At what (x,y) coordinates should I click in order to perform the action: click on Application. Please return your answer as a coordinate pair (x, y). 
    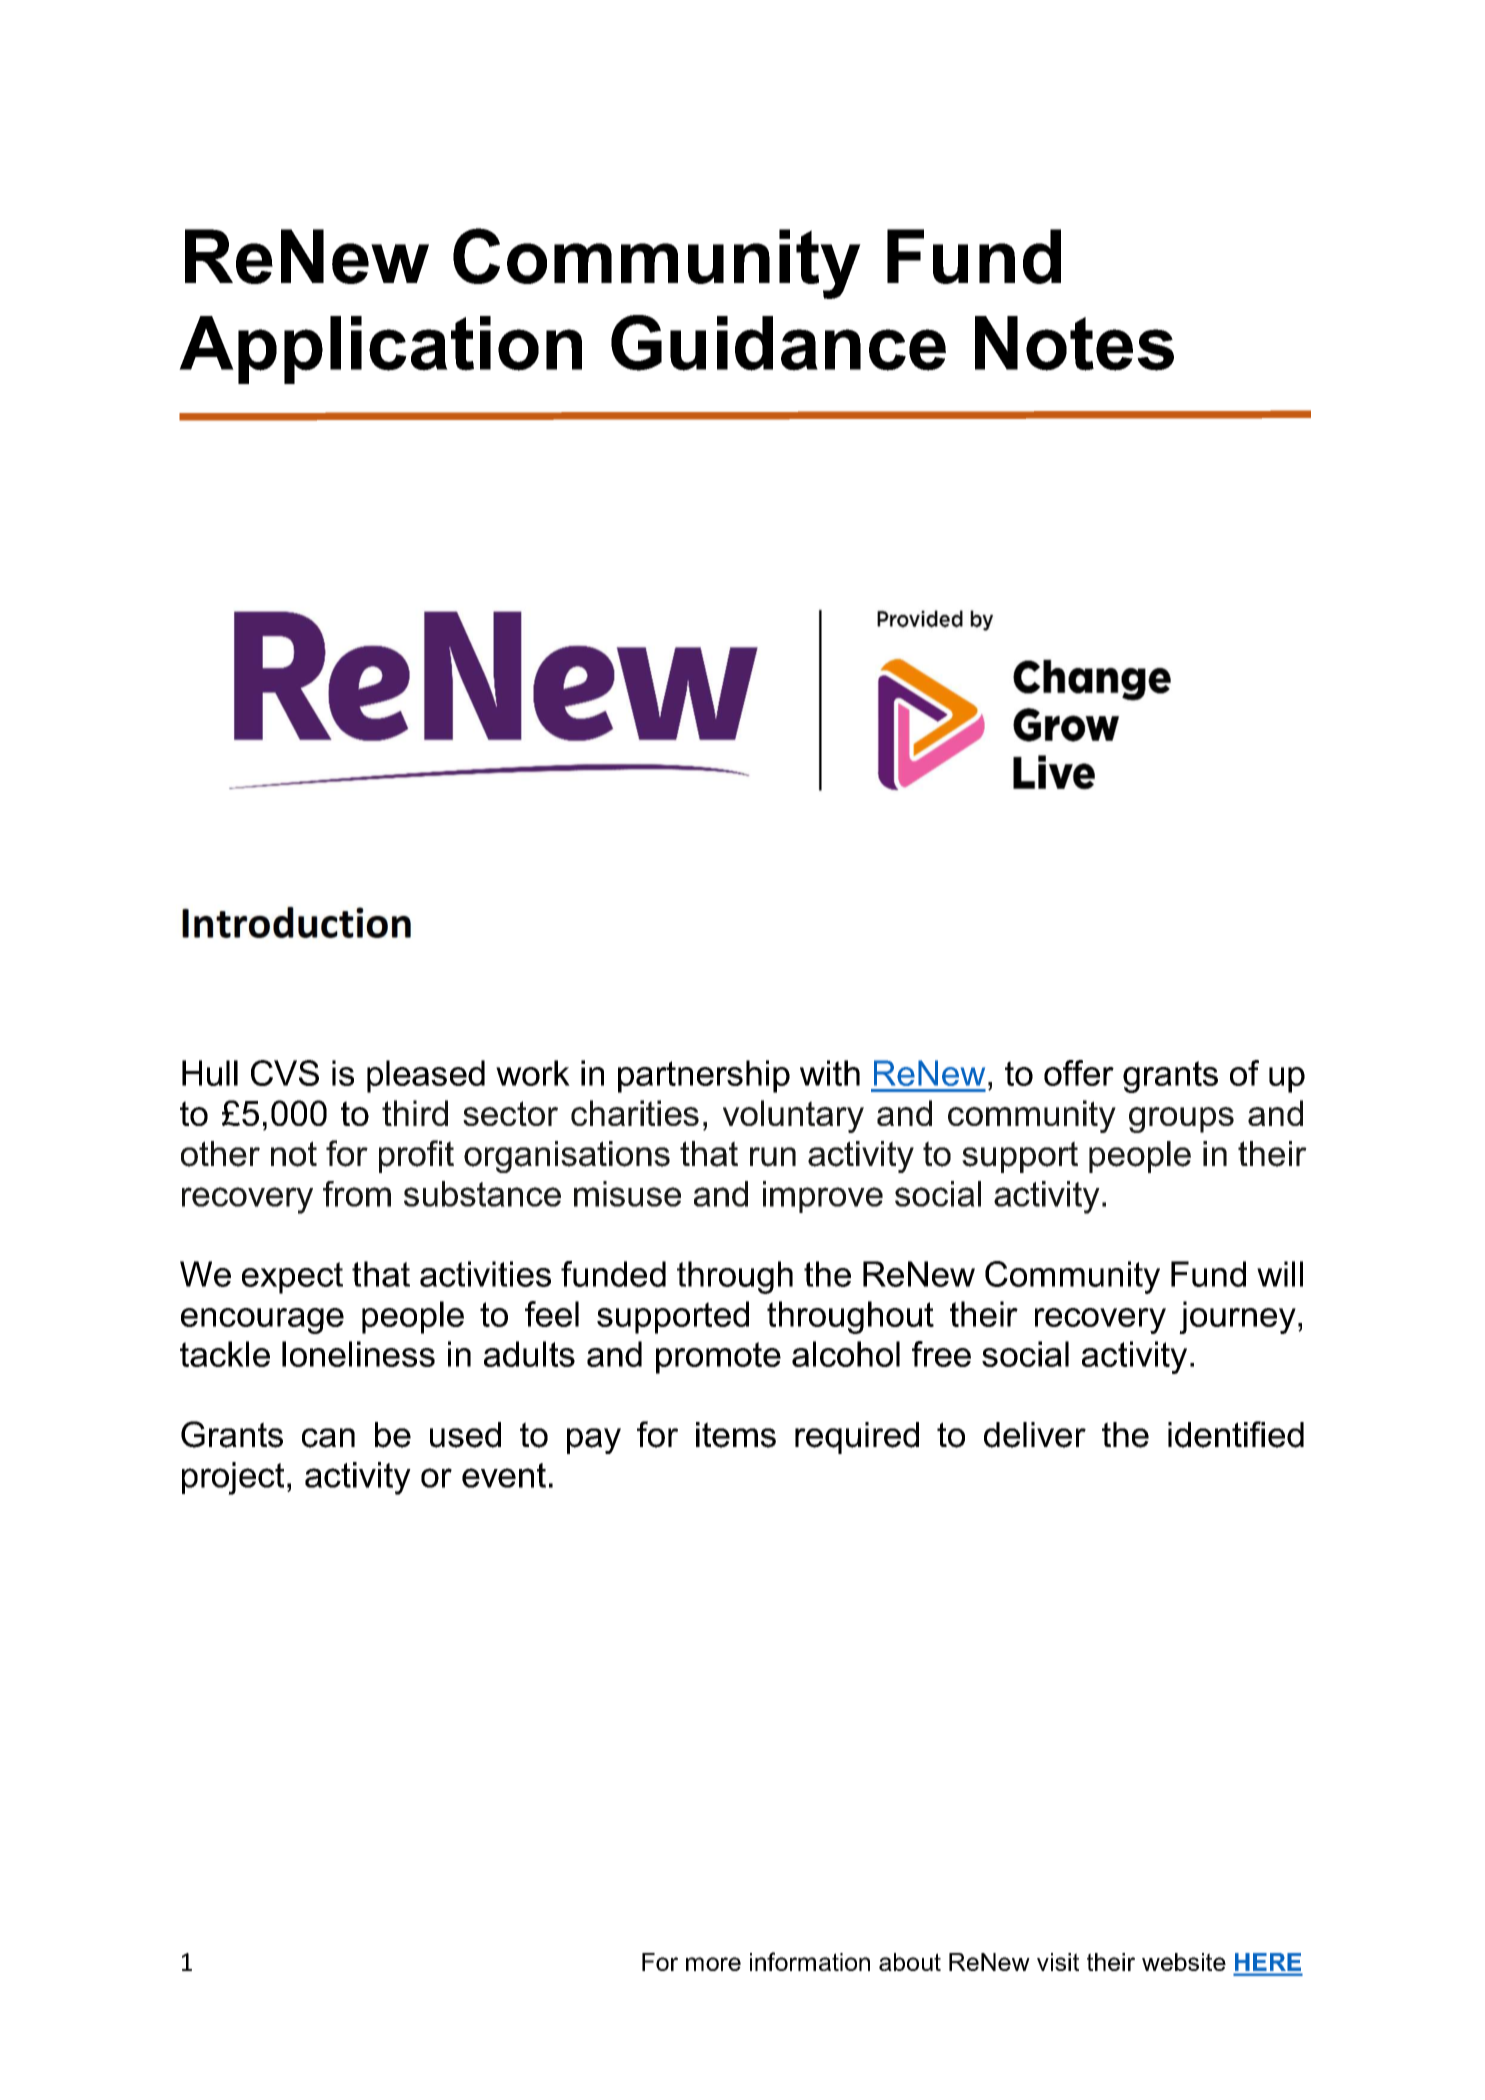
    Looking at the image, I should click on (380, 350).
